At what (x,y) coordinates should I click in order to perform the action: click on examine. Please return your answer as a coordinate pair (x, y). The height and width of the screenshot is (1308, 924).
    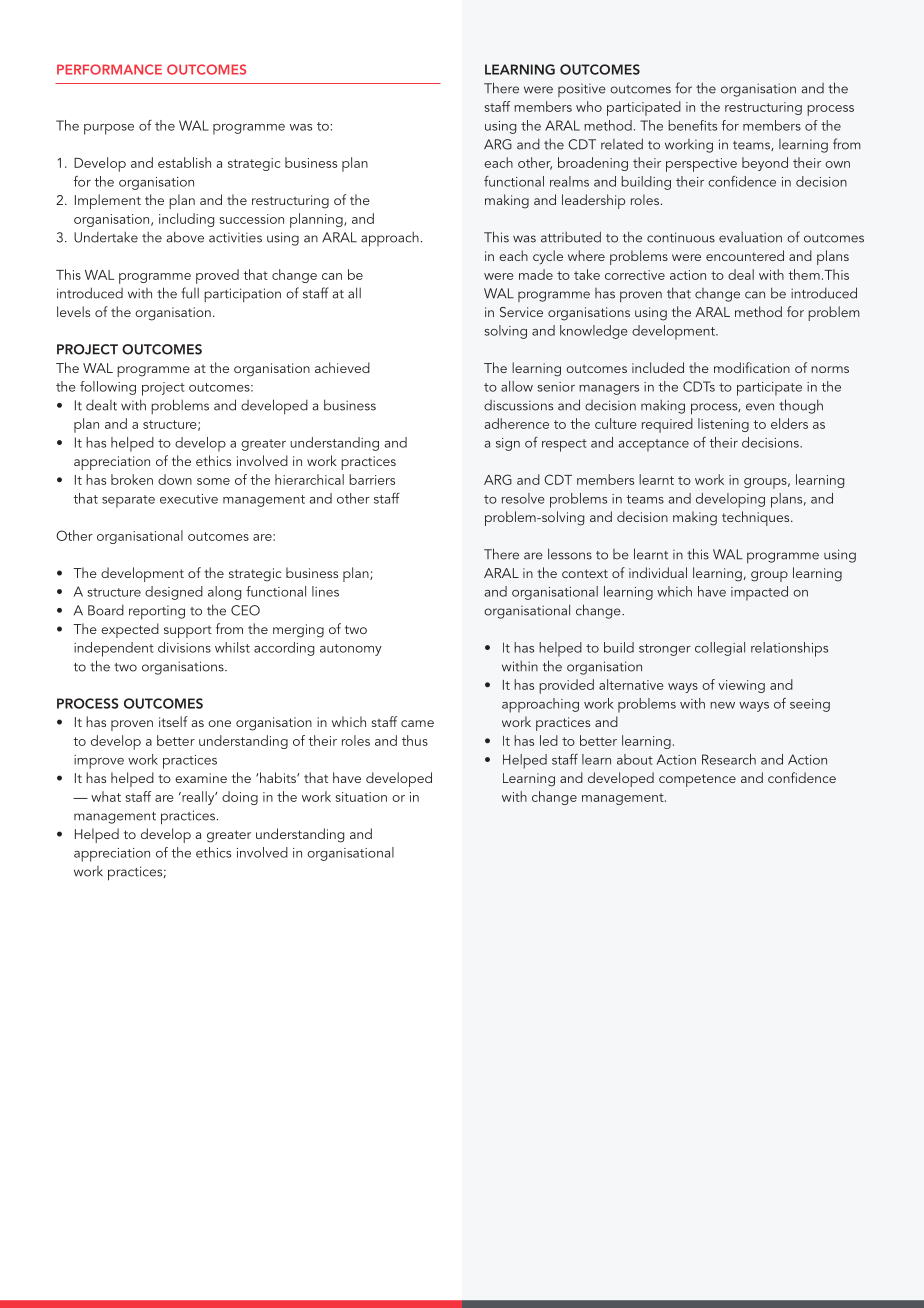
    Looking at the image, I should click on (201, 778).
